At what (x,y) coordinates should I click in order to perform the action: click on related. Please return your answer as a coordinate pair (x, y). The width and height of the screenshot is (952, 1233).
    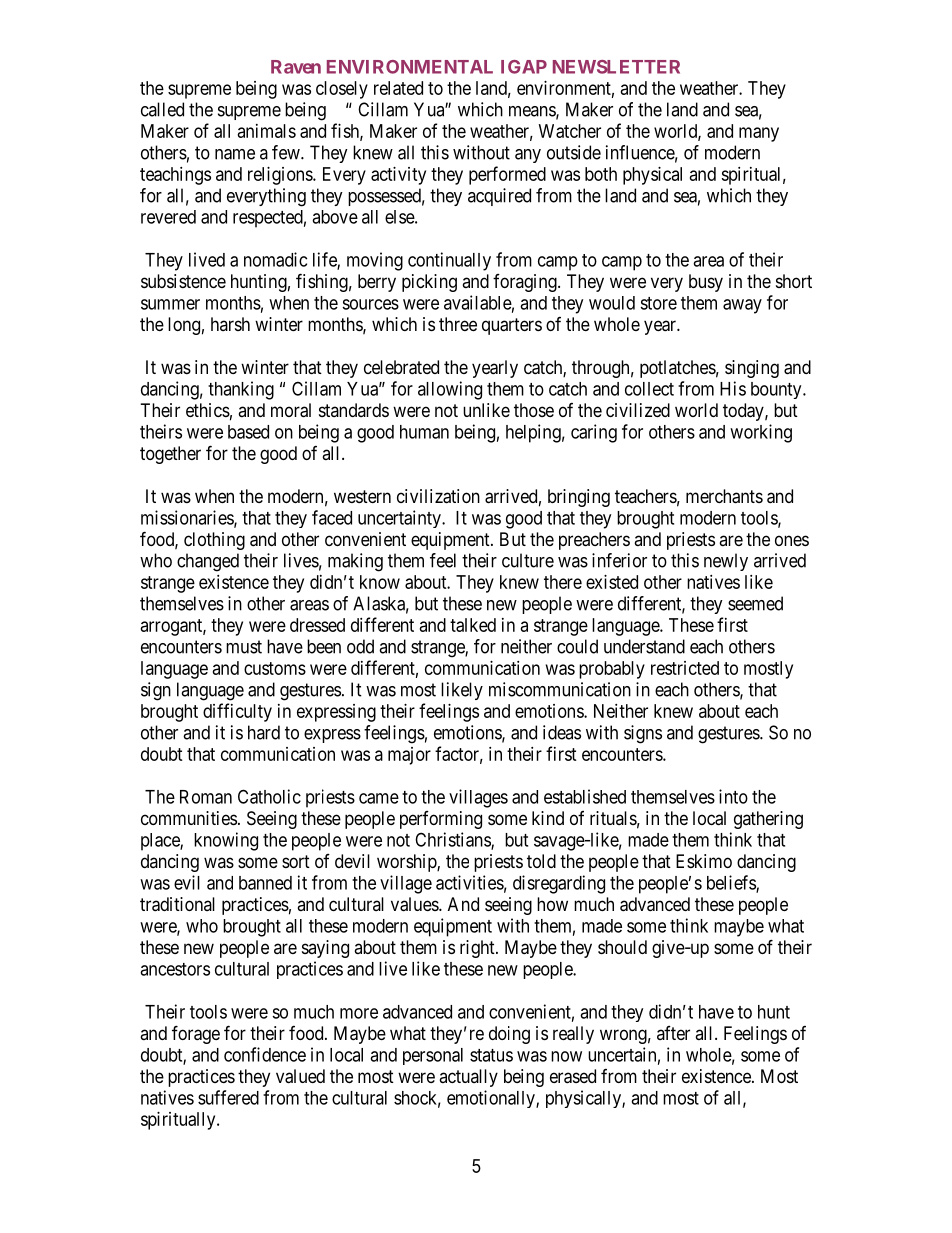
    Looking at the image, I should click on (398, 88).
